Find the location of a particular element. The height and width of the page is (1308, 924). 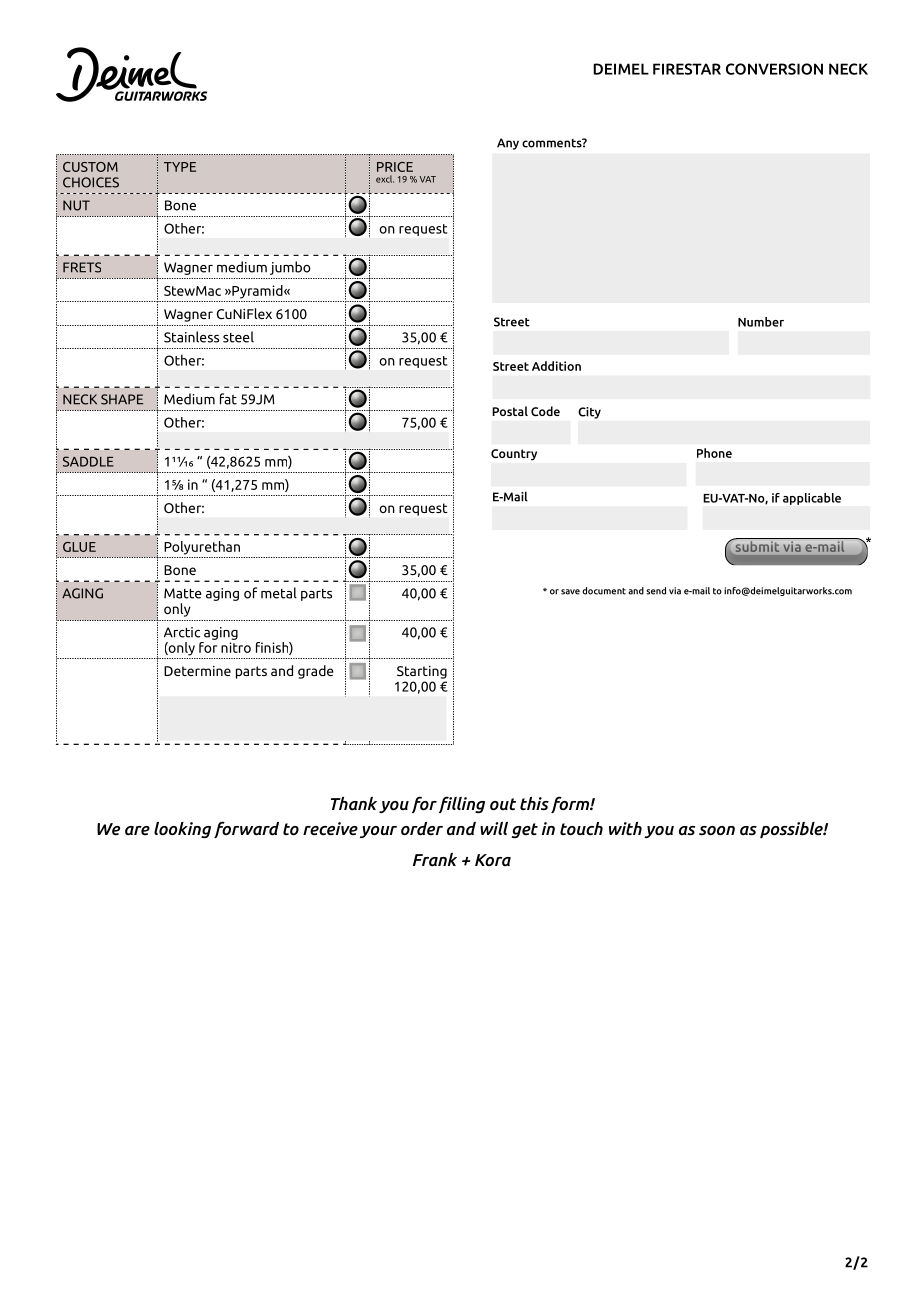

soon is located at coordinates (717, 831).
